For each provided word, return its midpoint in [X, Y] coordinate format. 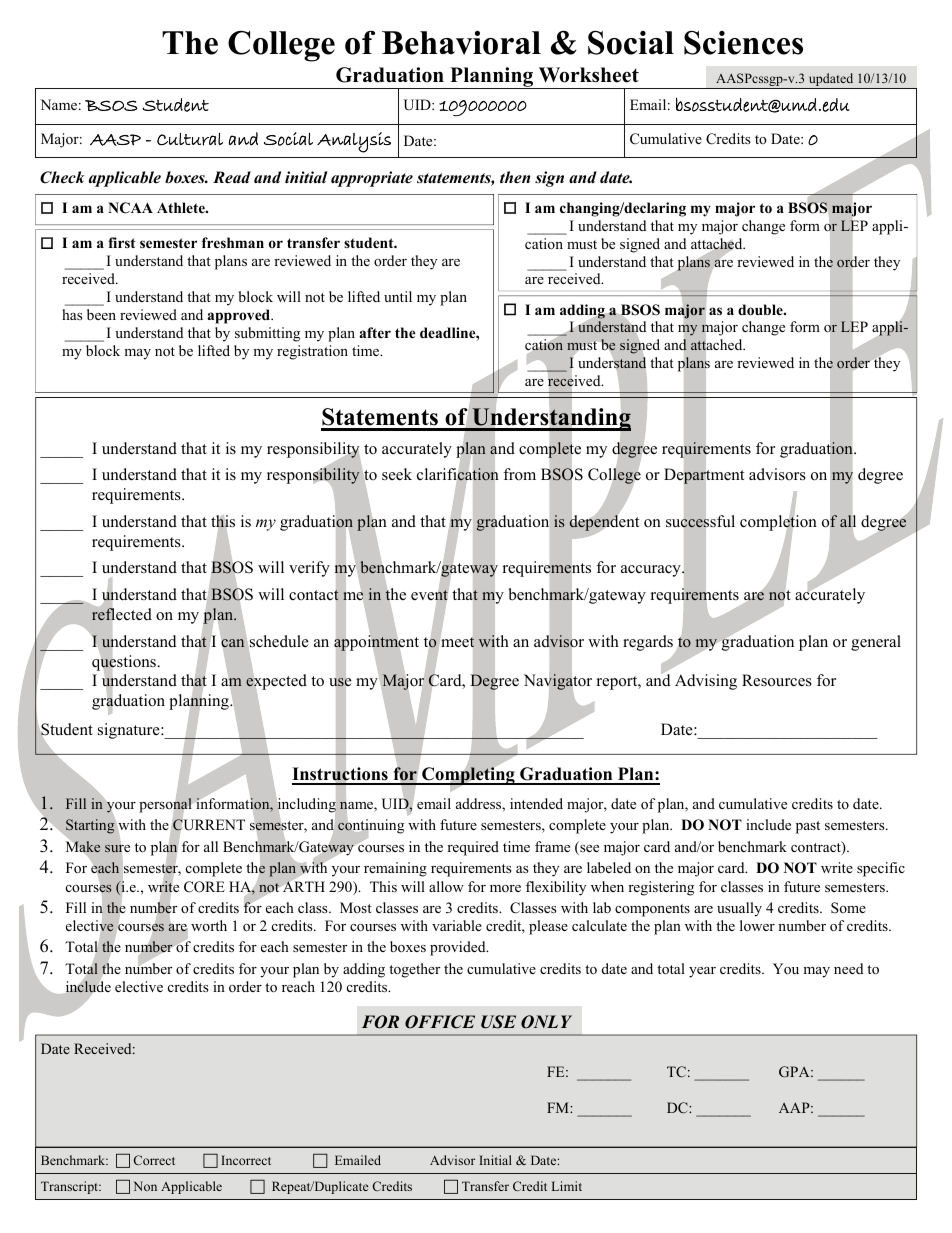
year [702, 972]
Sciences [743, 42]
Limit [567, 1186]
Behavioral [461, 43]
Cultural [190, 139]
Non [145, 1186]
